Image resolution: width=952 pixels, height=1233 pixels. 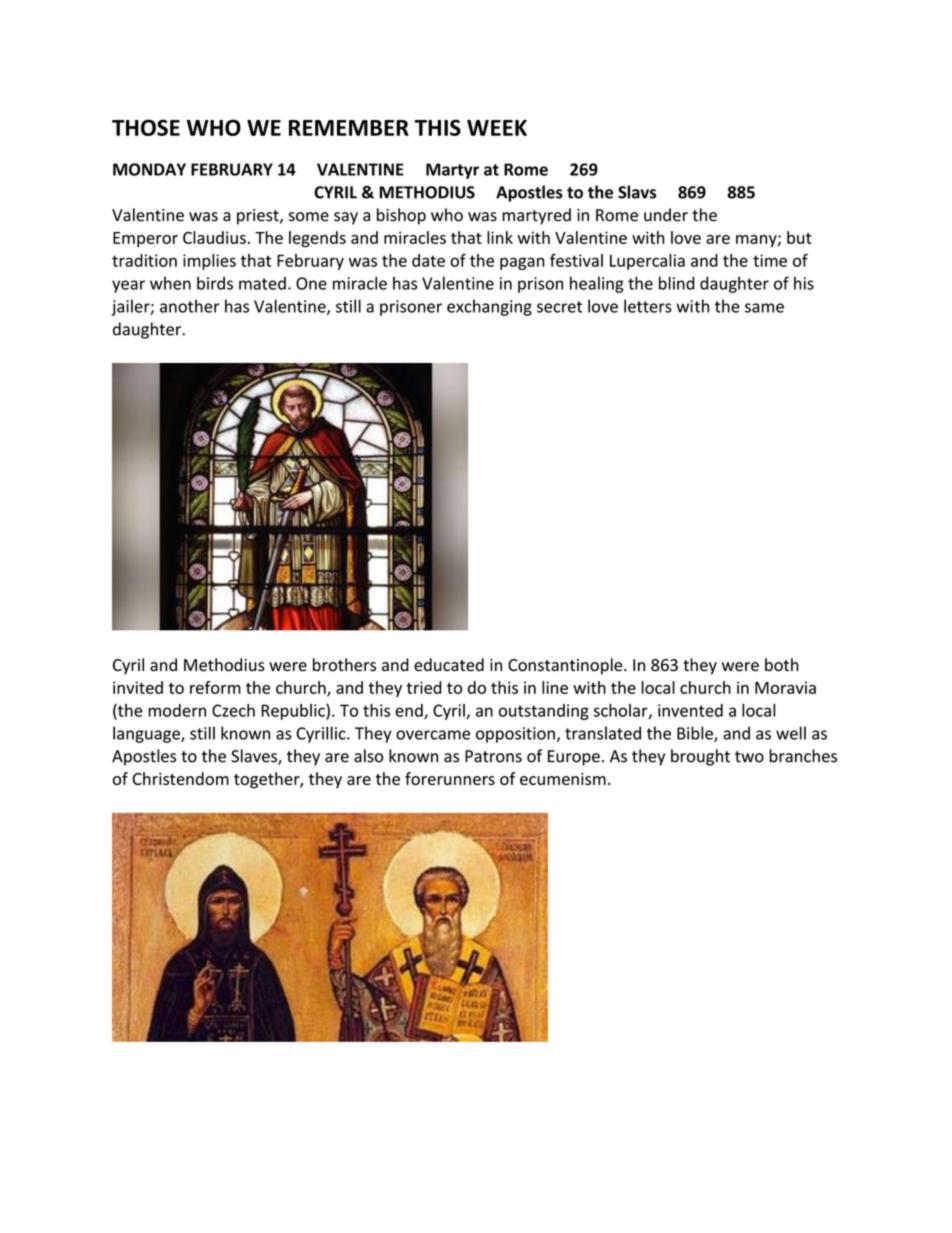 I want to click on same, so click(x=764, y=308).
